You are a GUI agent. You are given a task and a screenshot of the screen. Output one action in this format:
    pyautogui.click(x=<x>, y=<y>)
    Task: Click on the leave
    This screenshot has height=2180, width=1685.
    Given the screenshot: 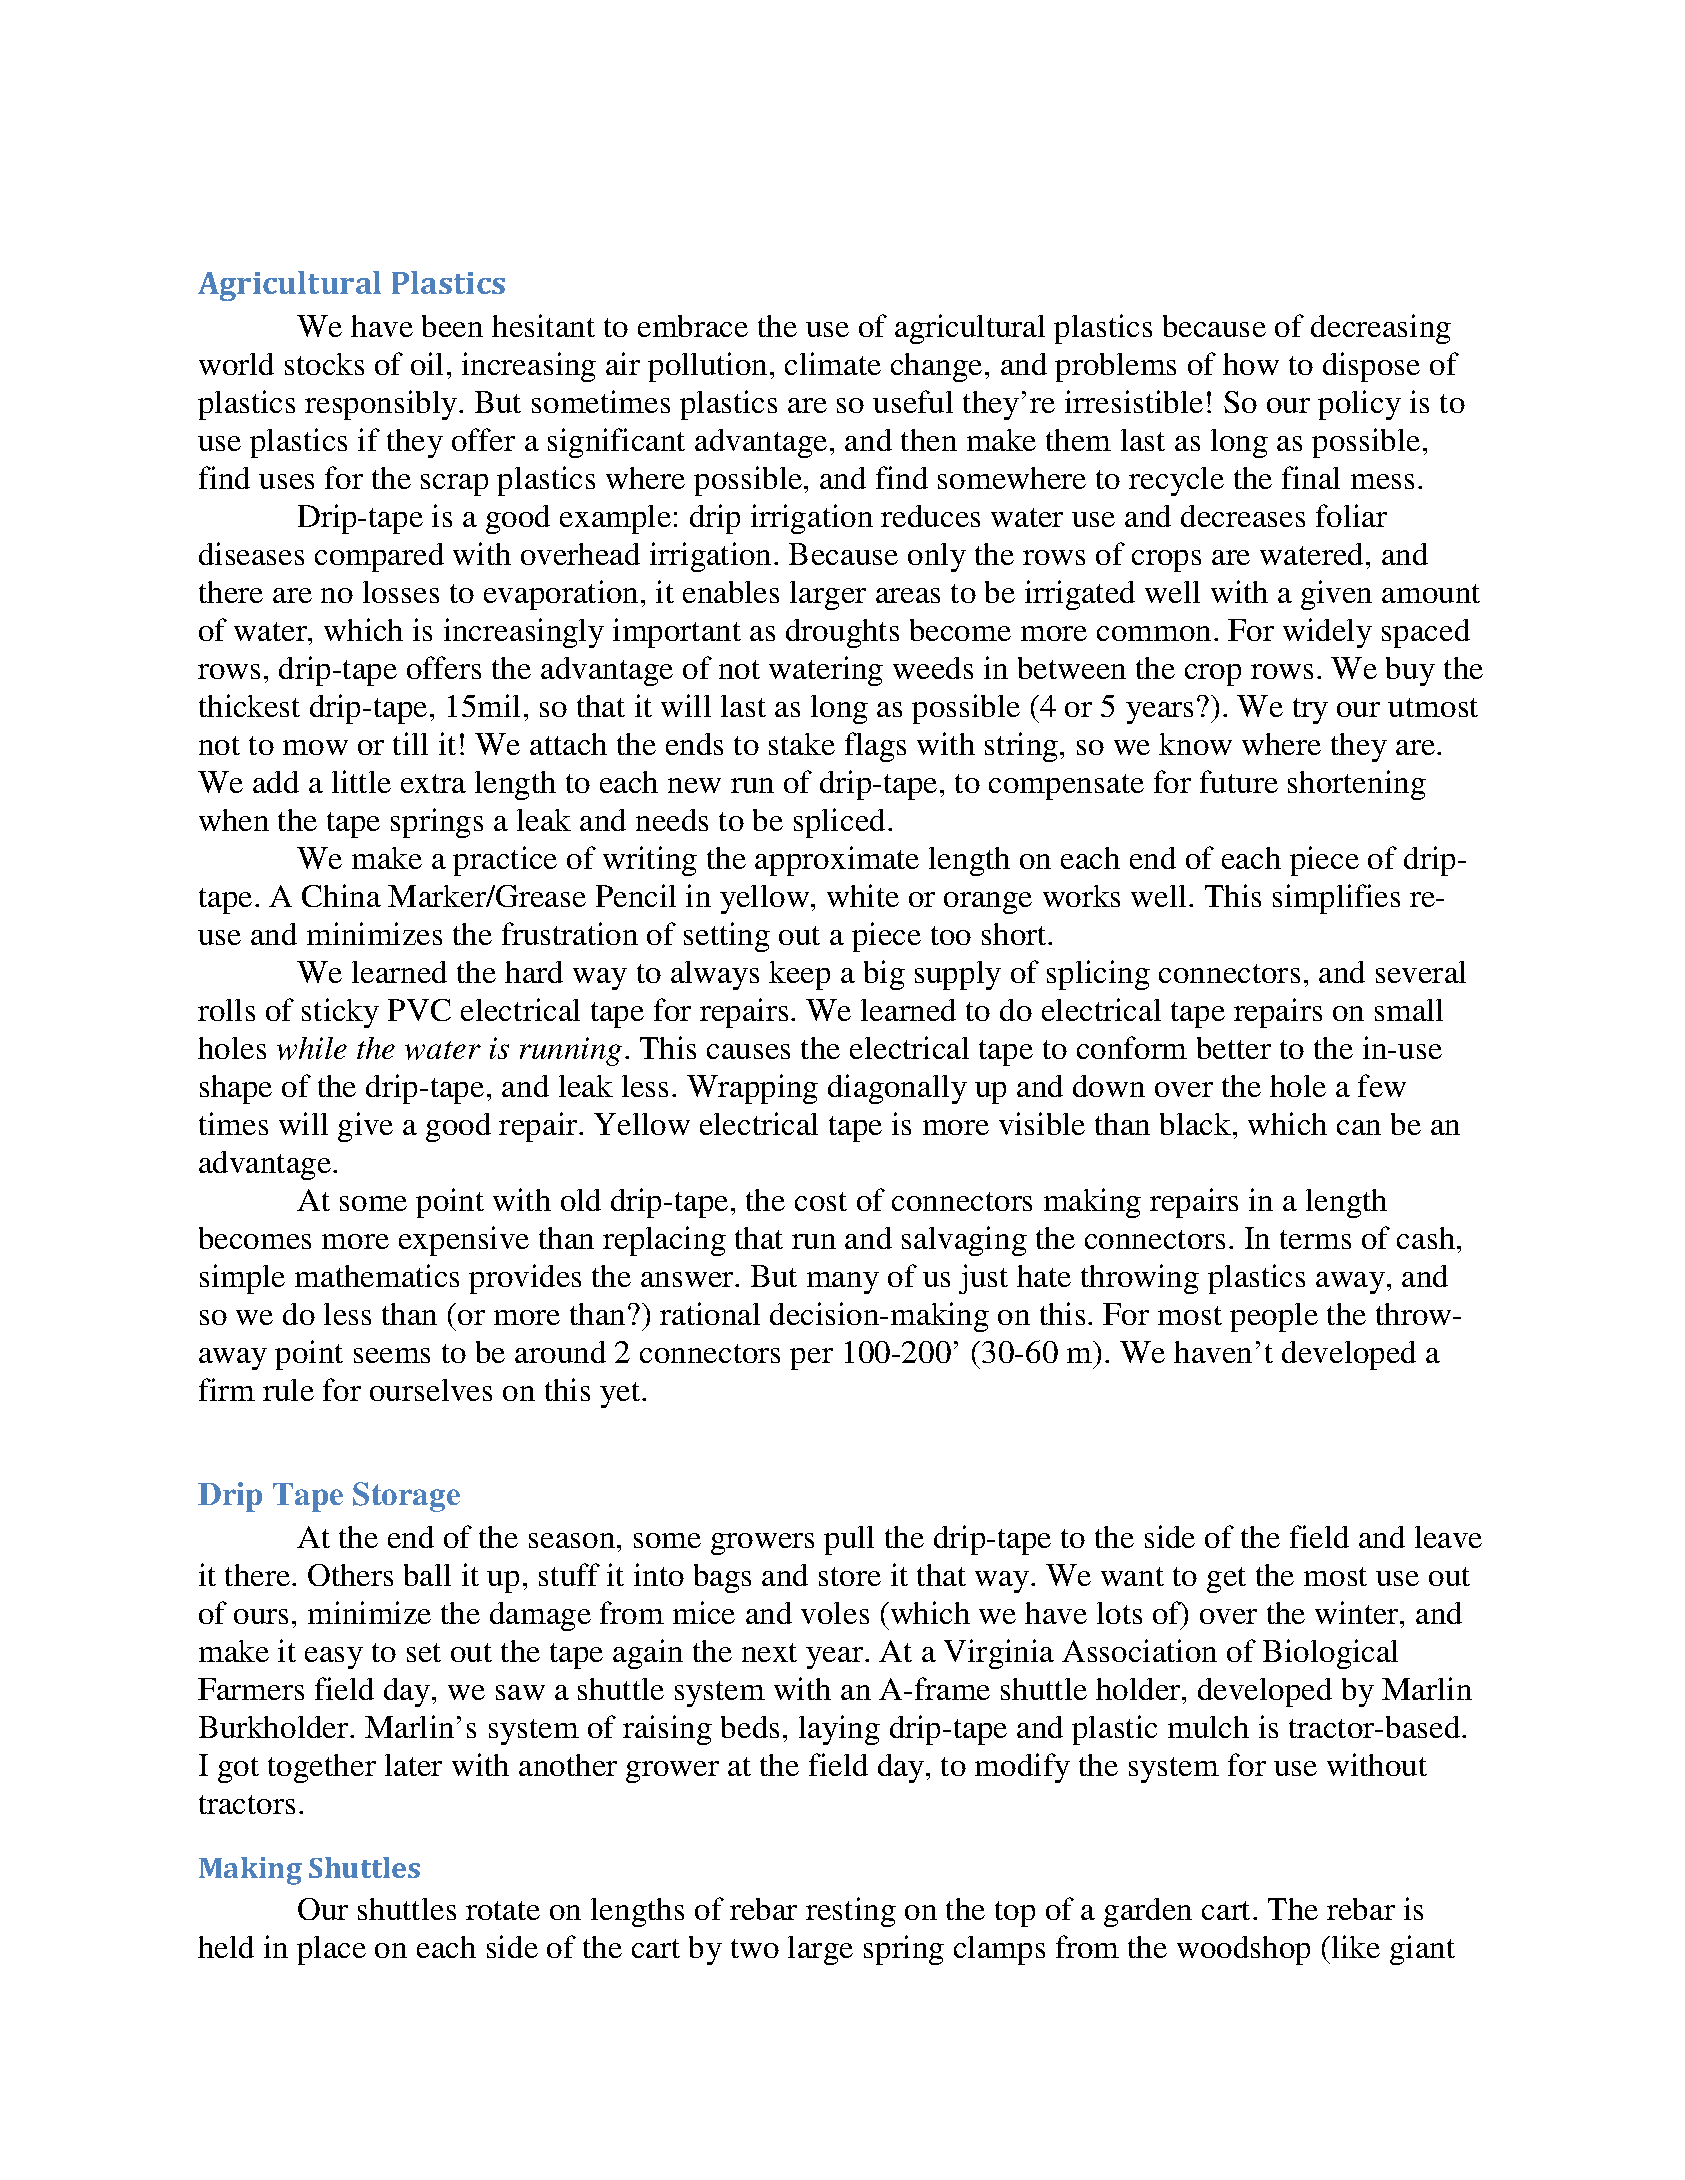 What is the action you would take?
    pyautogui.click(x=1448, y=1537)
